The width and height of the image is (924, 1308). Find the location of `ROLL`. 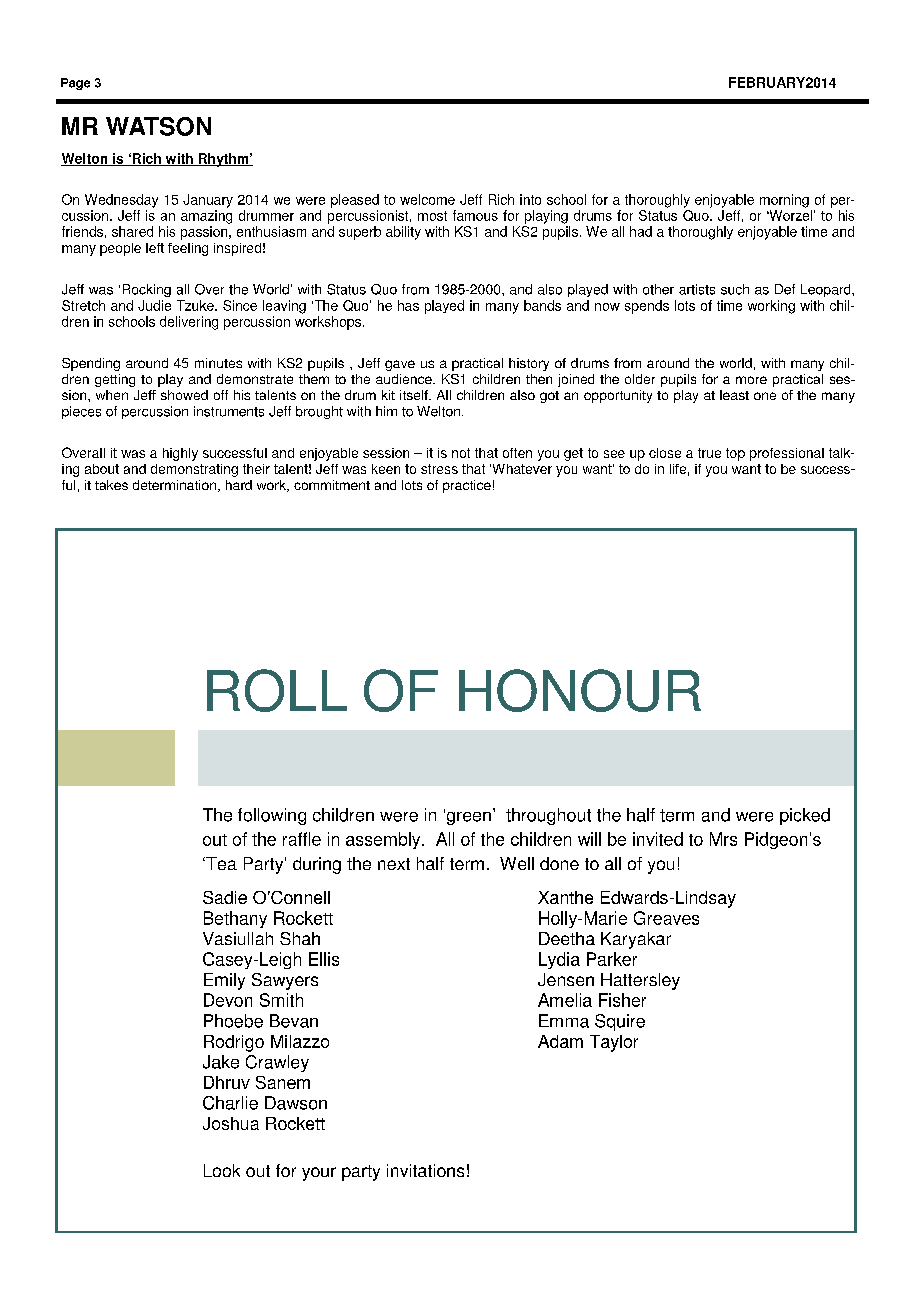

ROLL is located at coordinates (277, 690).
